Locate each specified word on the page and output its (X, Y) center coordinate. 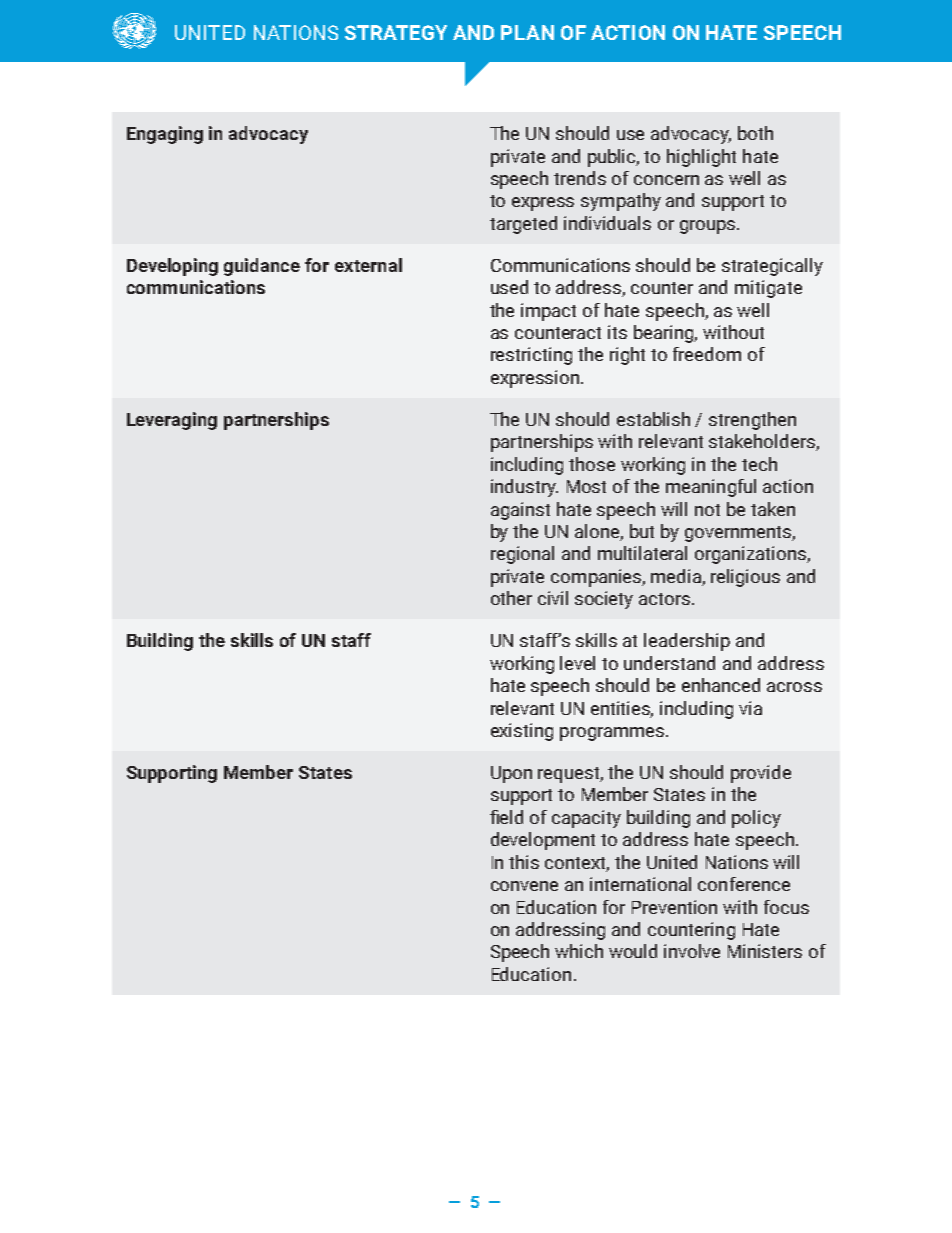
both (755, 133)
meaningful (711, 488)
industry (524, 488)
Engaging (165, 135)
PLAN (527, 32)
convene (524, 886)
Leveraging (172, 421)
